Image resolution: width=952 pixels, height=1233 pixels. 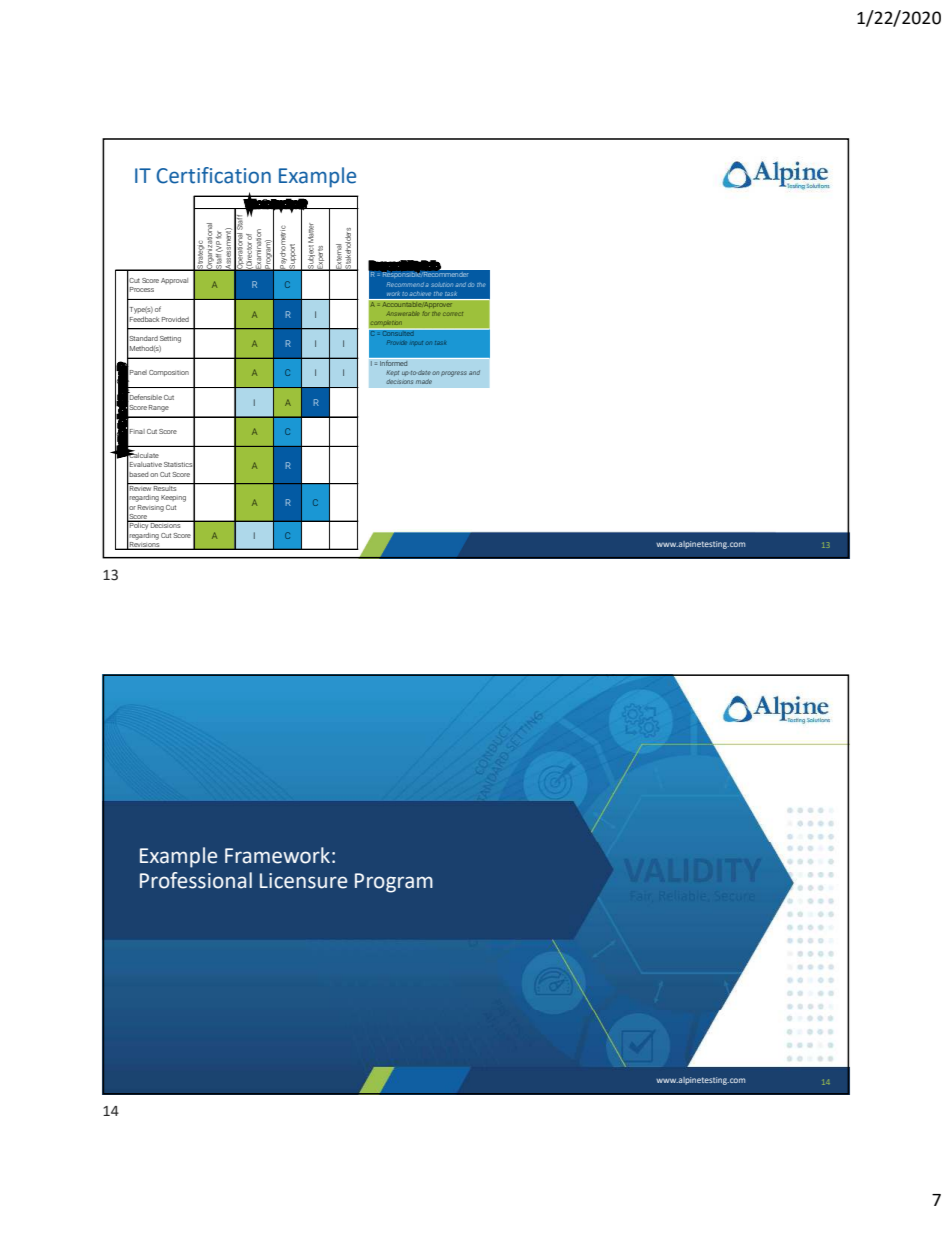 What do you see at coordinates (424, 381) in the screenshot?
I see `made` at bounding box center [424, 381].
